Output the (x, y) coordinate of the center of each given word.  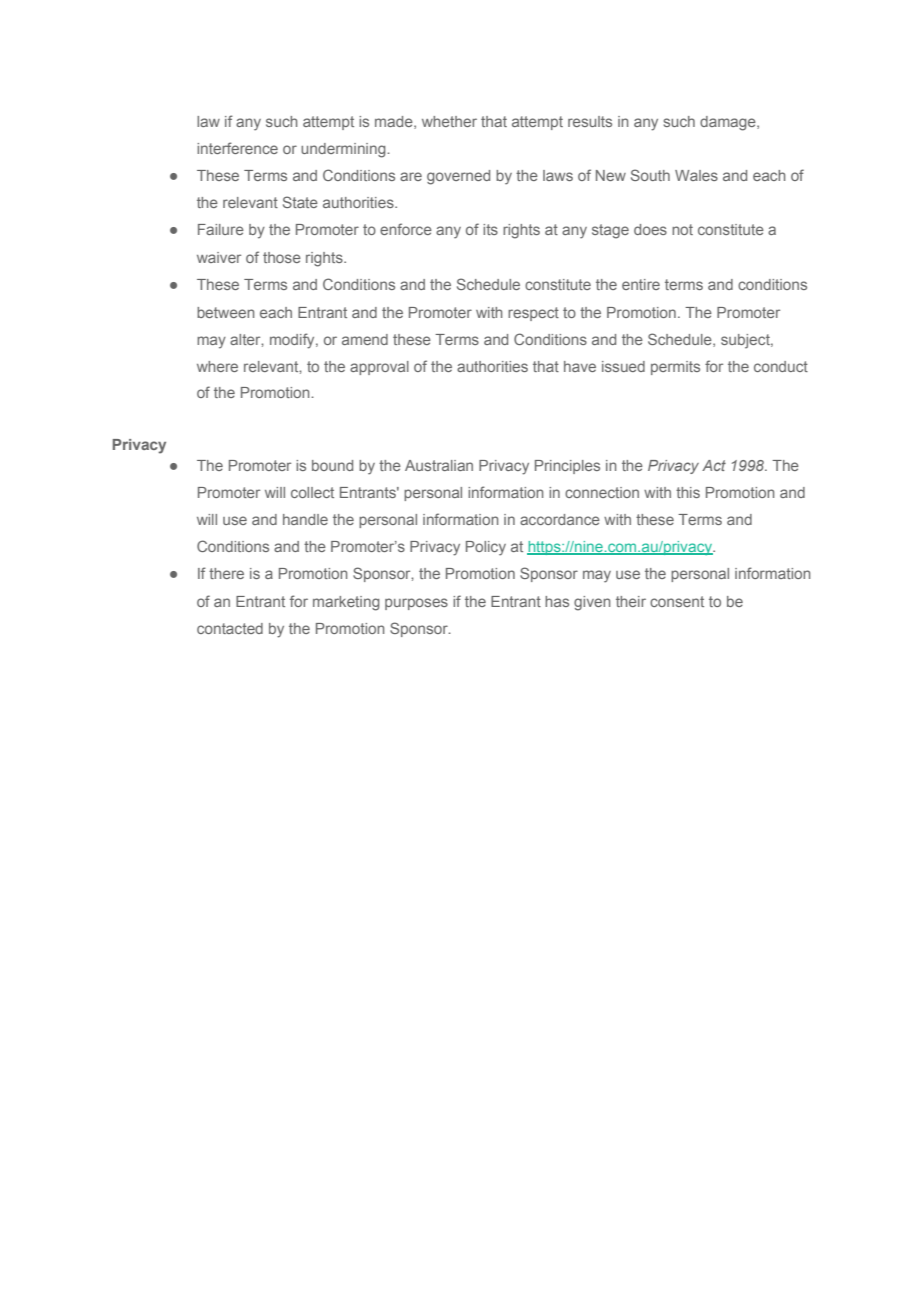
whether (449, 121)
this (688, 492)
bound (332, 465)
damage (729, 123)
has (557, 601)
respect (533, 314)
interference (237, 148)
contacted (230, 628)
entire (641, 284)
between (225, 312)
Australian (439, 465)
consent (677, 601)
